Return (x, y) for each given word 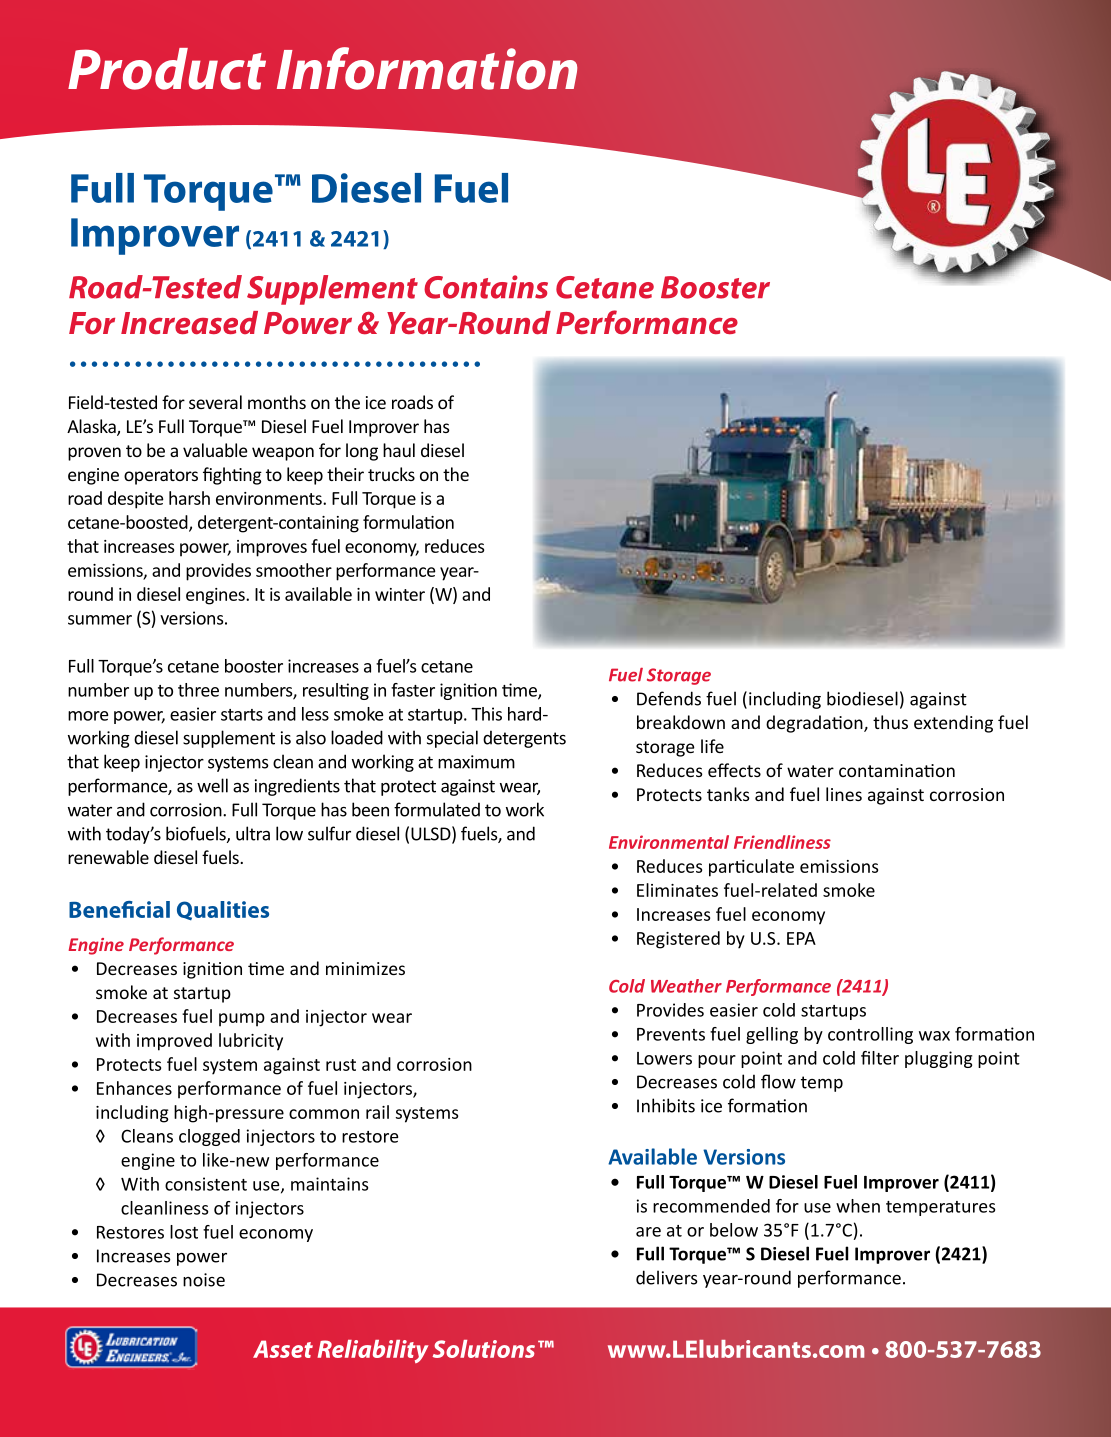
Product (167, 69)
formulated (437, 809)
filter (880, 1058)
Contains (486, 287)
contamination (897, 770)
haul (399, 450)
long (362, 452)
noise (204, 1280)
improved (174, 1042)
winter (400, 594)
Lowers (664, 1058)
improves (272, 548)
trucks (391, 474)
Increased (189, 323)
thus (890, 722)
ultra (253, 833)
